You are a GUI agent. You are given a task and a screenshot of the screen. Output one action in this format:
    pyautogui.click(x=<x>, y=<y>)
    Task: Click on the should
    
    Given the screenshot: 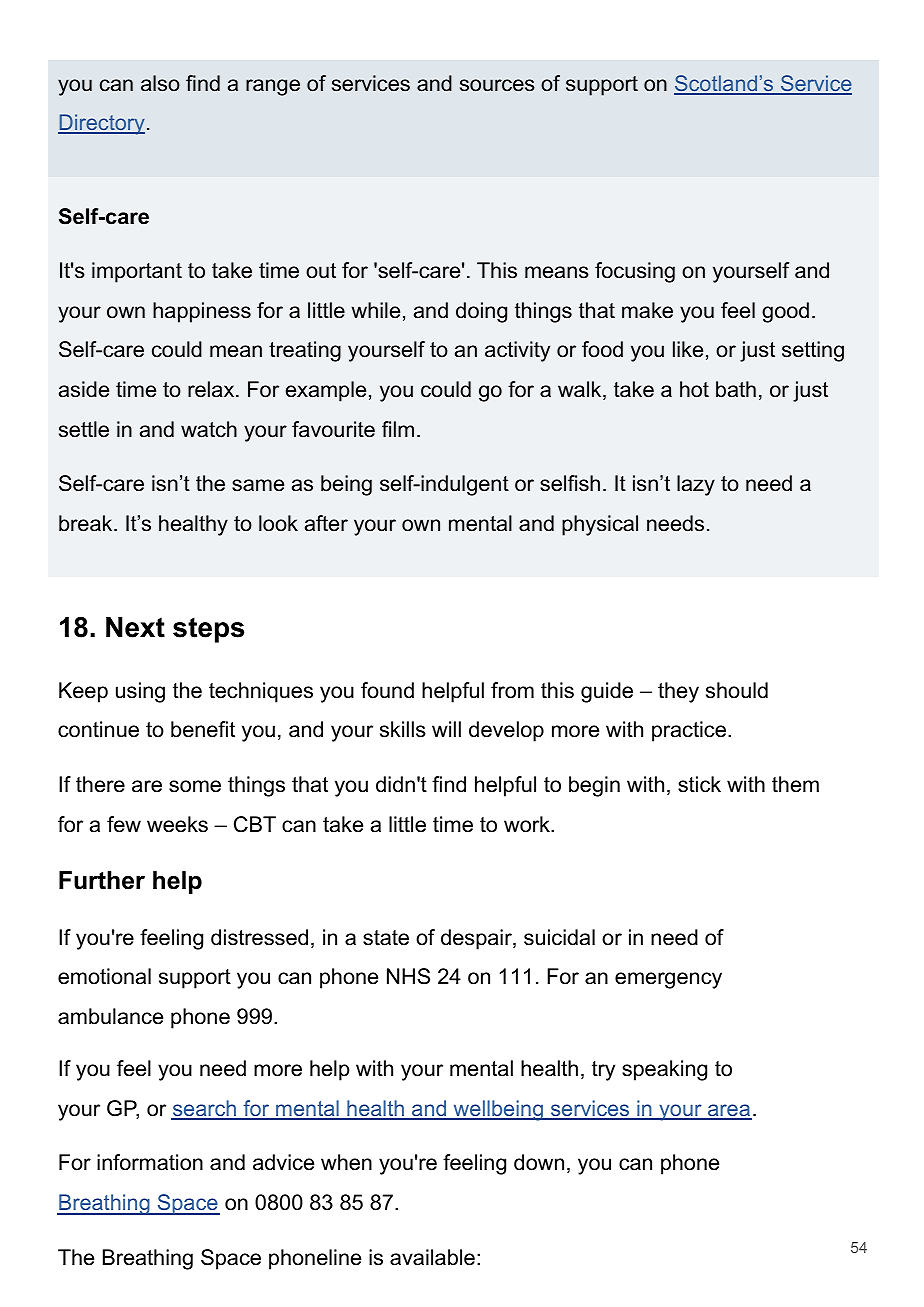 What is the action you would take?
    pyautogui.click(x=737, y=690)
